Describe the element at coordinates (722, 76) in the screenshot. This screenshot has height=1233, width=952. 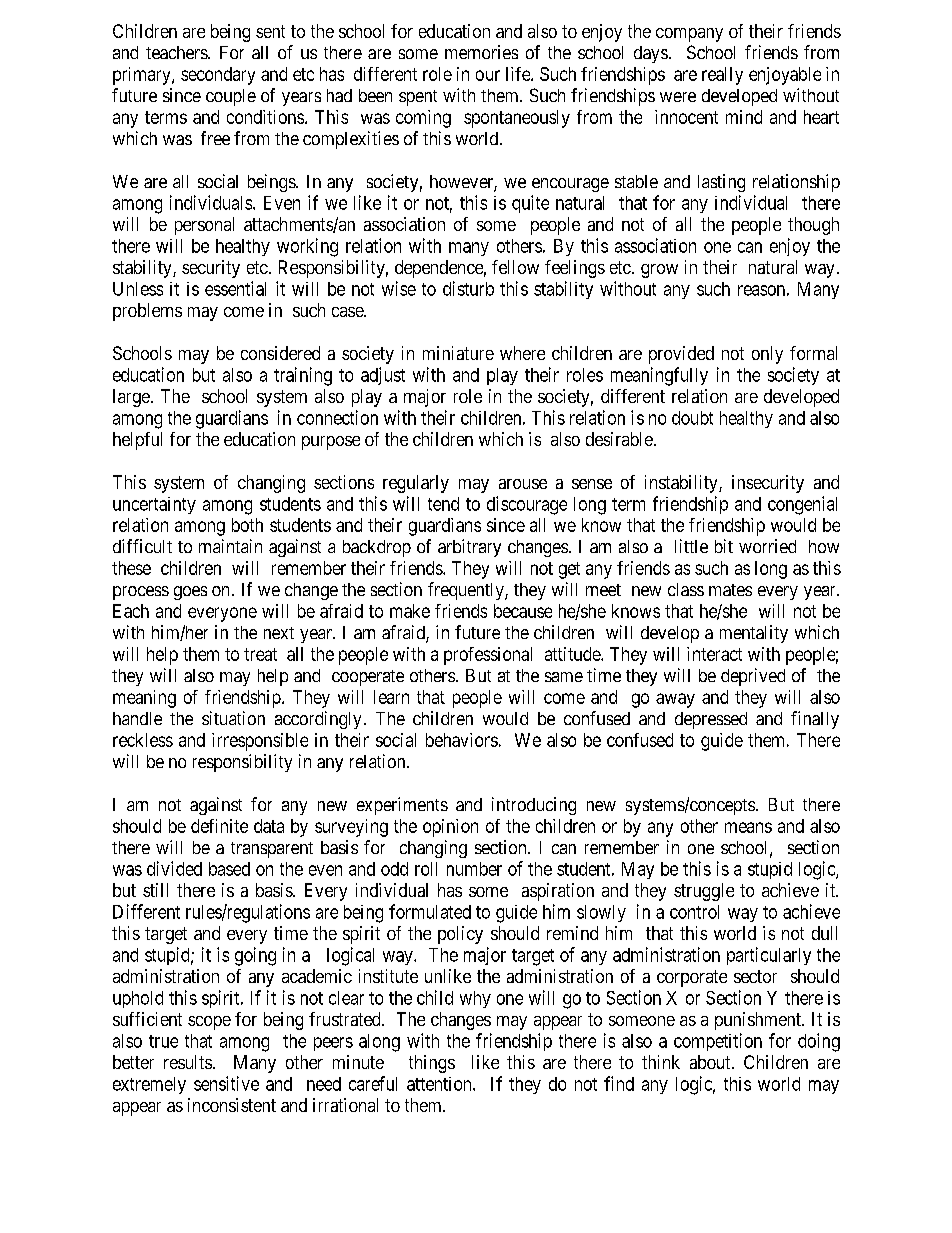
I see `really` at that location.
